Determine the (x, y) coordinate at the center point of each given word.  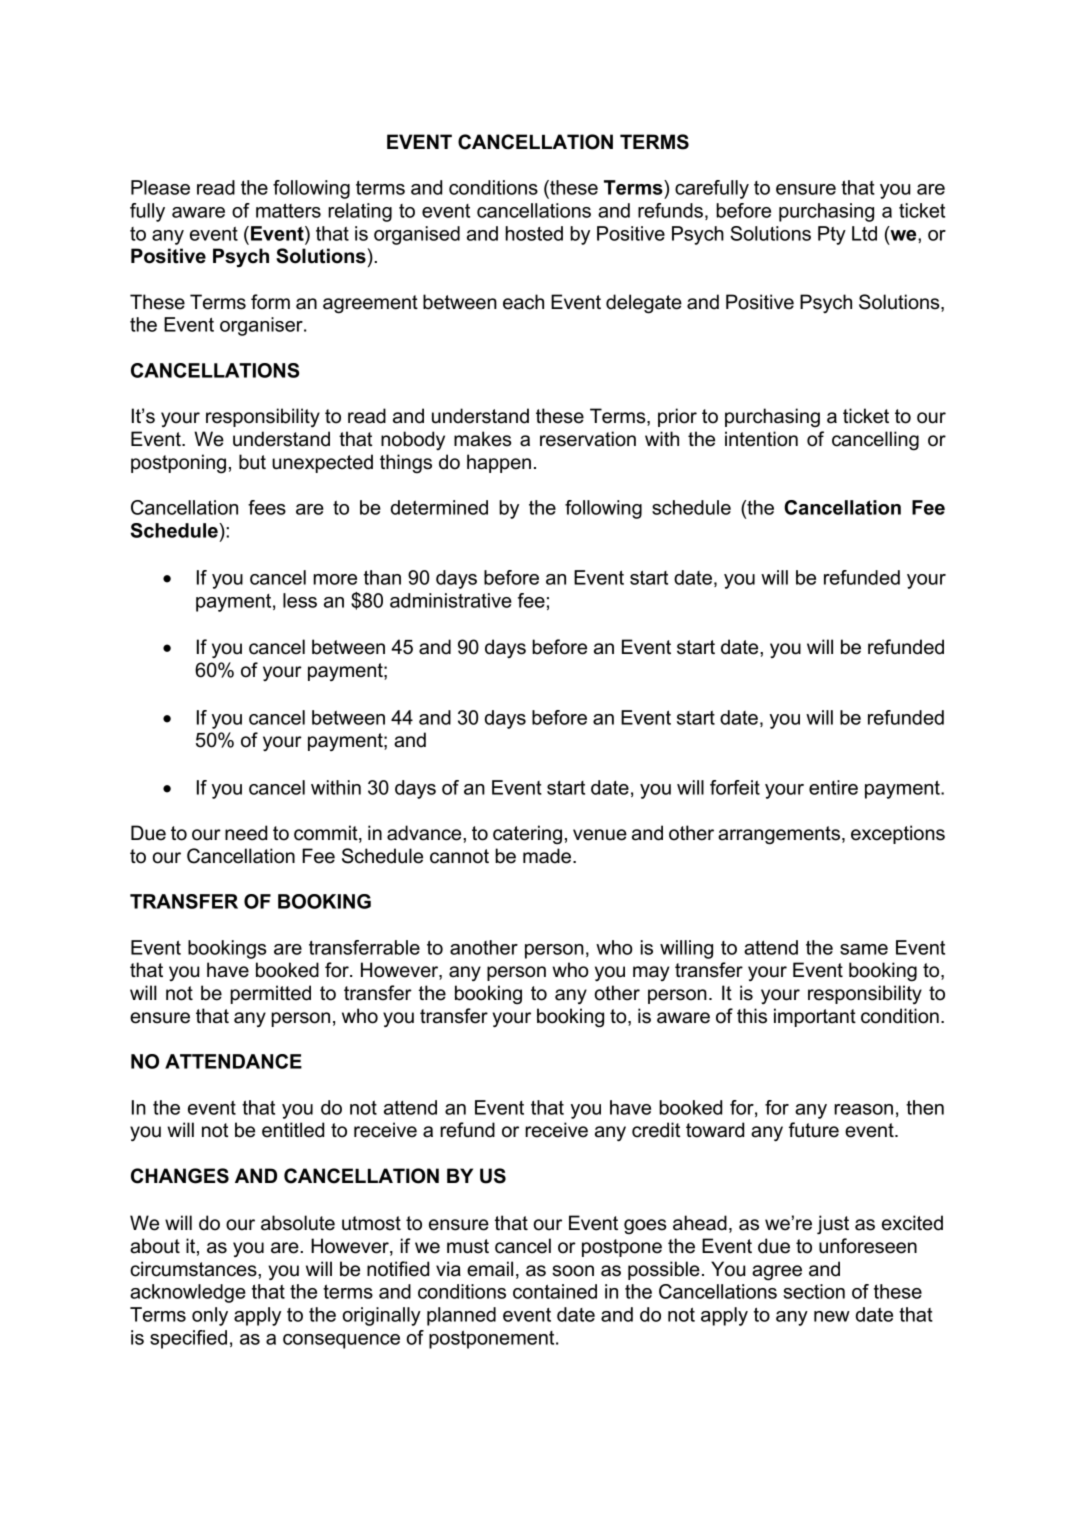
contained (555, 1291)
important (815, 1017)
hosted (534, 233)
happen (499, 463)
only (210, 1316)
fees (267, 507)
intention (761, 439)
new (832, 1316)
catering (527, 835)
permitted (270, 994)
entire (833, 787)
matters (288, 211)
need (246, 833)
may (651, 973)
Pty (832, 235)
